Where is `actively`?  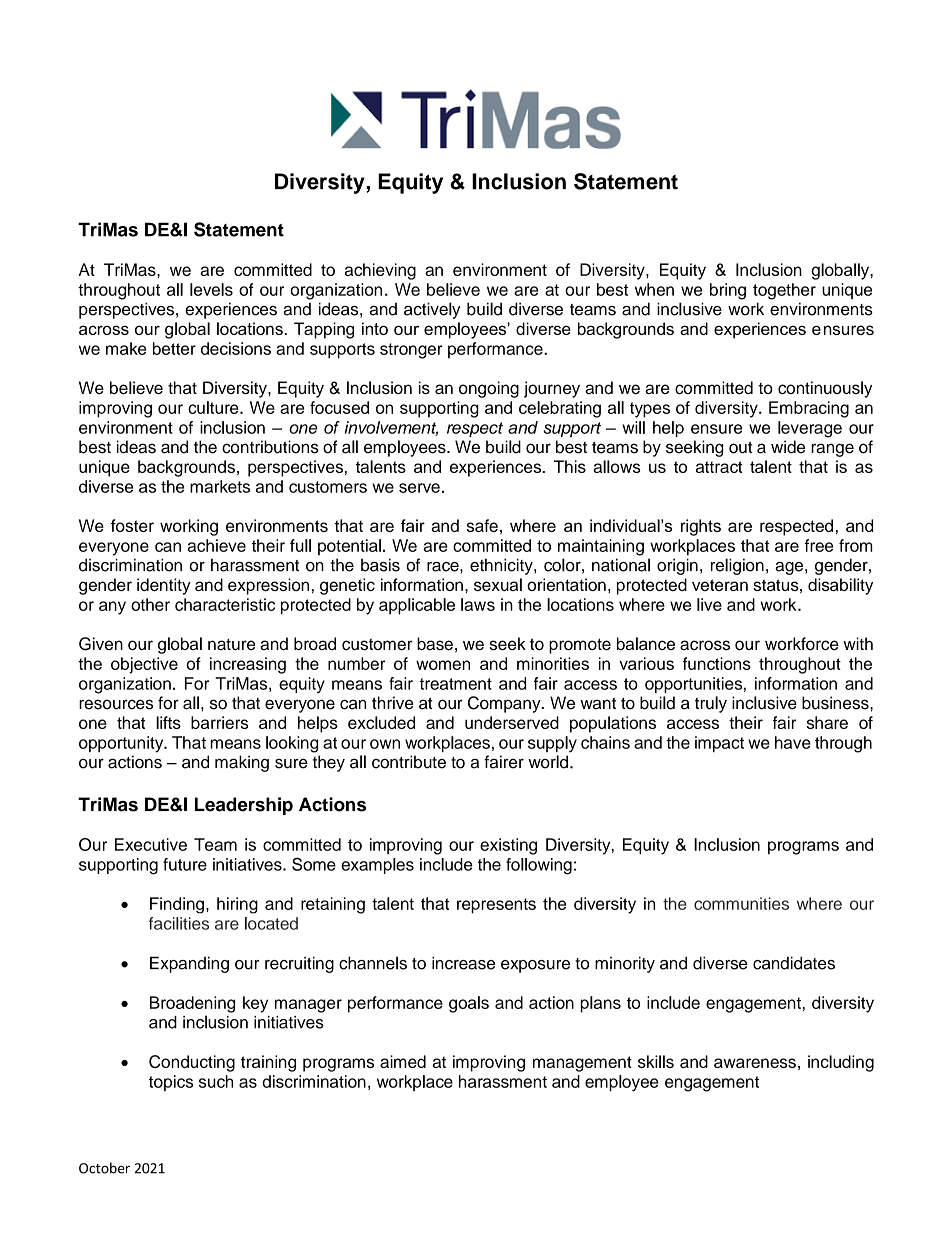
actively is located at coordinates (432, 310).
